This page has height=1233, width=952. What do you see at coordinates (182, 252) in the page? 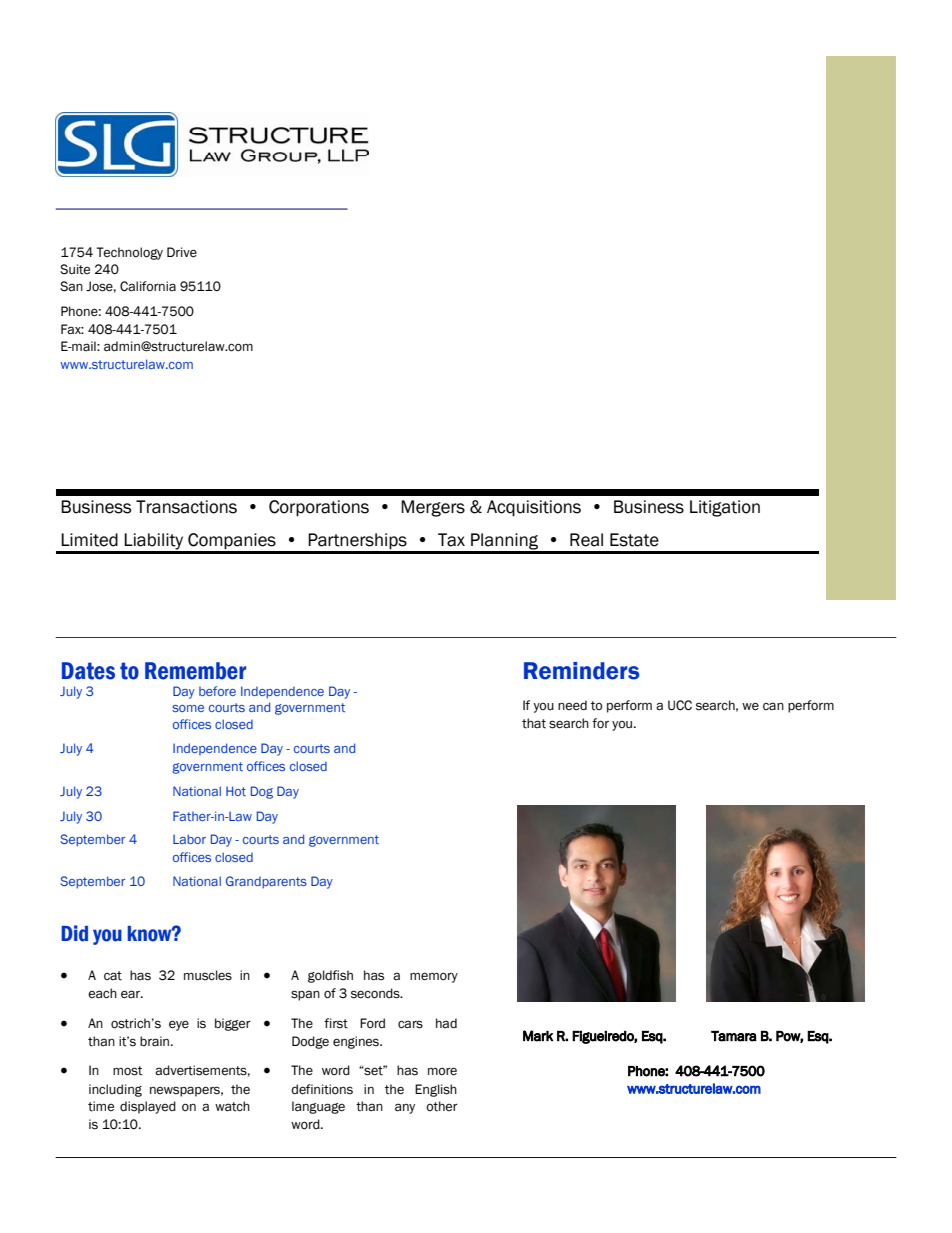
I see `Drive` at bounding box center [182, 252].
